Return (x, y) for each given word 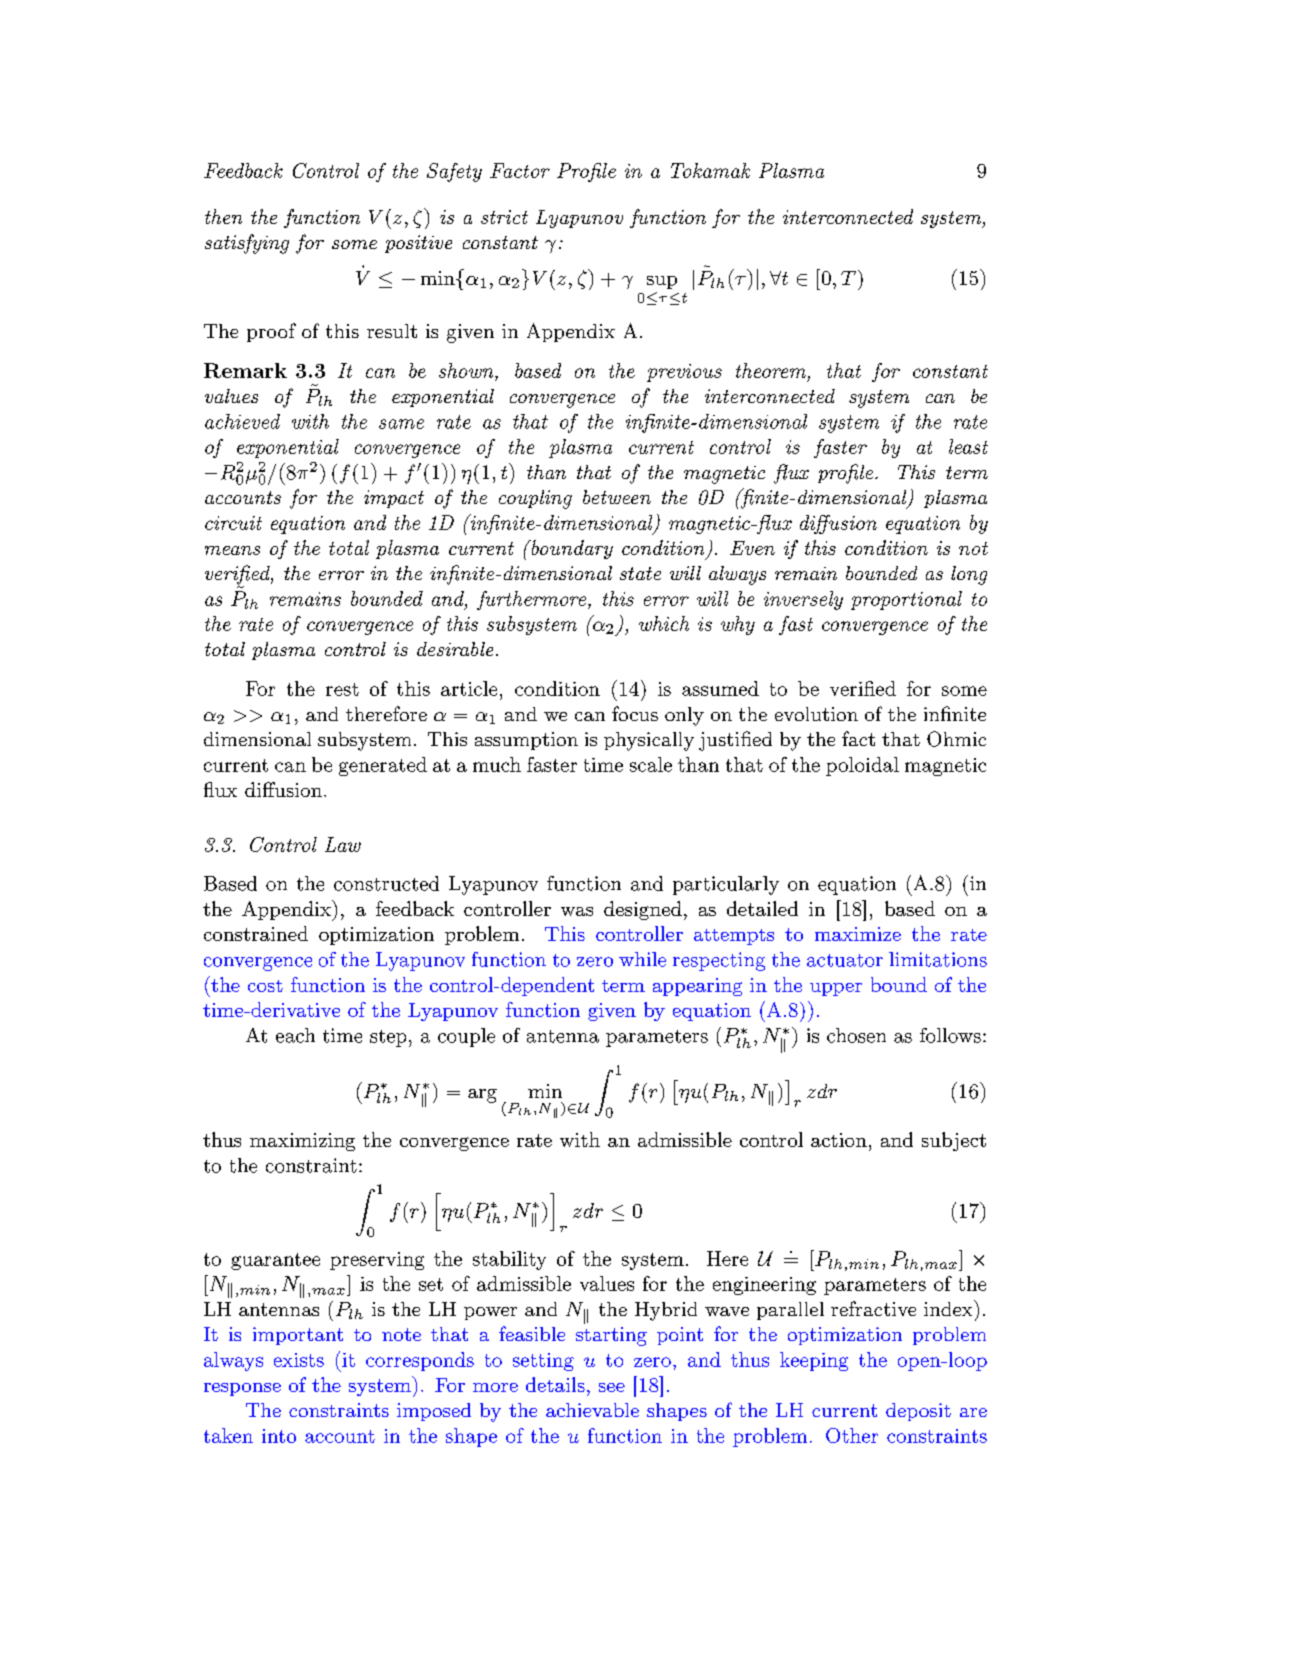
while (642, 959)
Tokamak (710, 170)
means (232, 550)
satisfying (247, 244)
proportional (906, 600)
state (640, 573)
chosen (856, 1035)
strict (504, 217)
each (295, 1035)
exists (299, 1360)
